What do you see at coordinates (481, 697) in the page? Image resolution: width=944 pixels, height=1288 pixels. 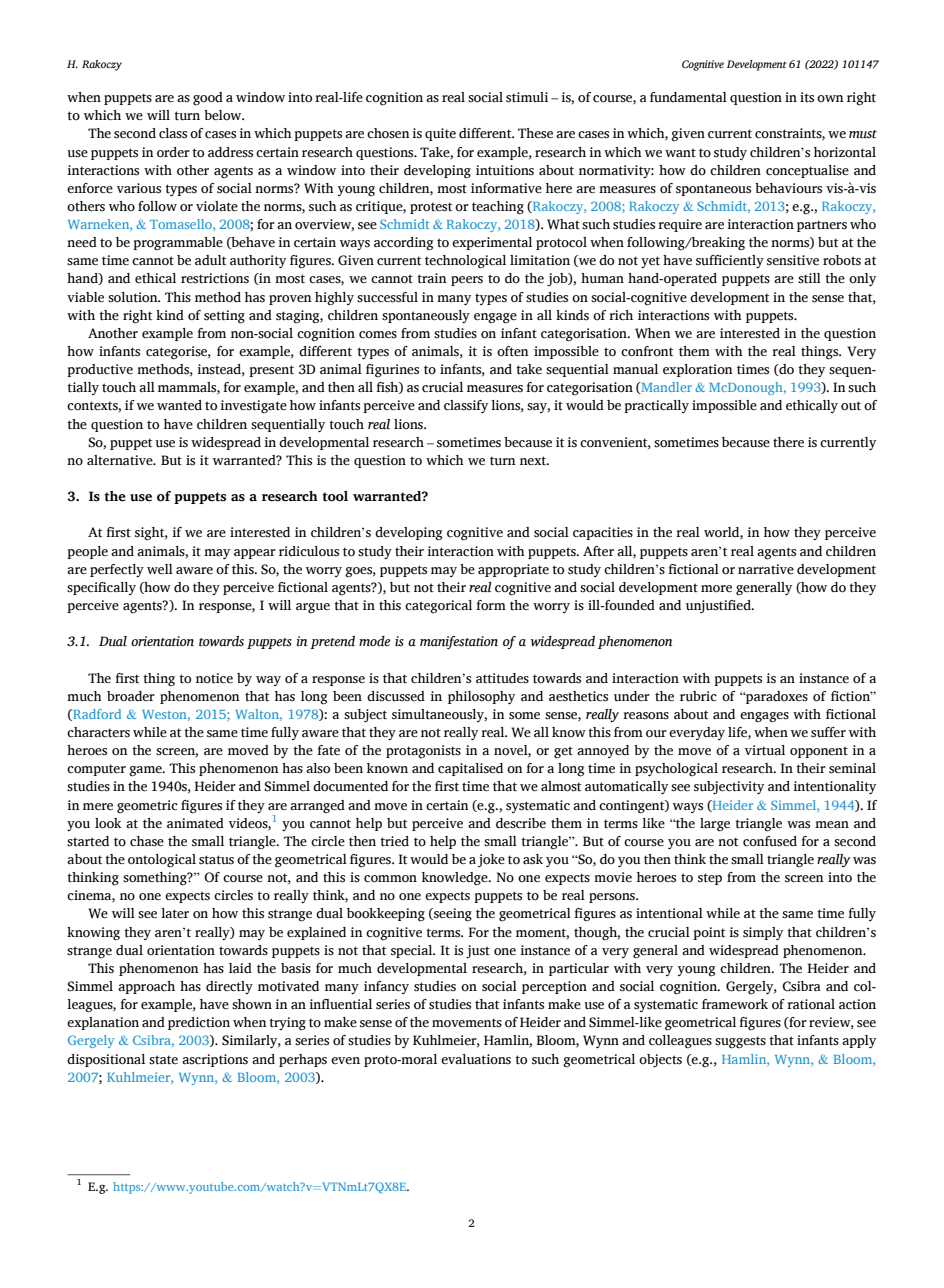 I see `philosophy` at bounding box center [481, 697].
